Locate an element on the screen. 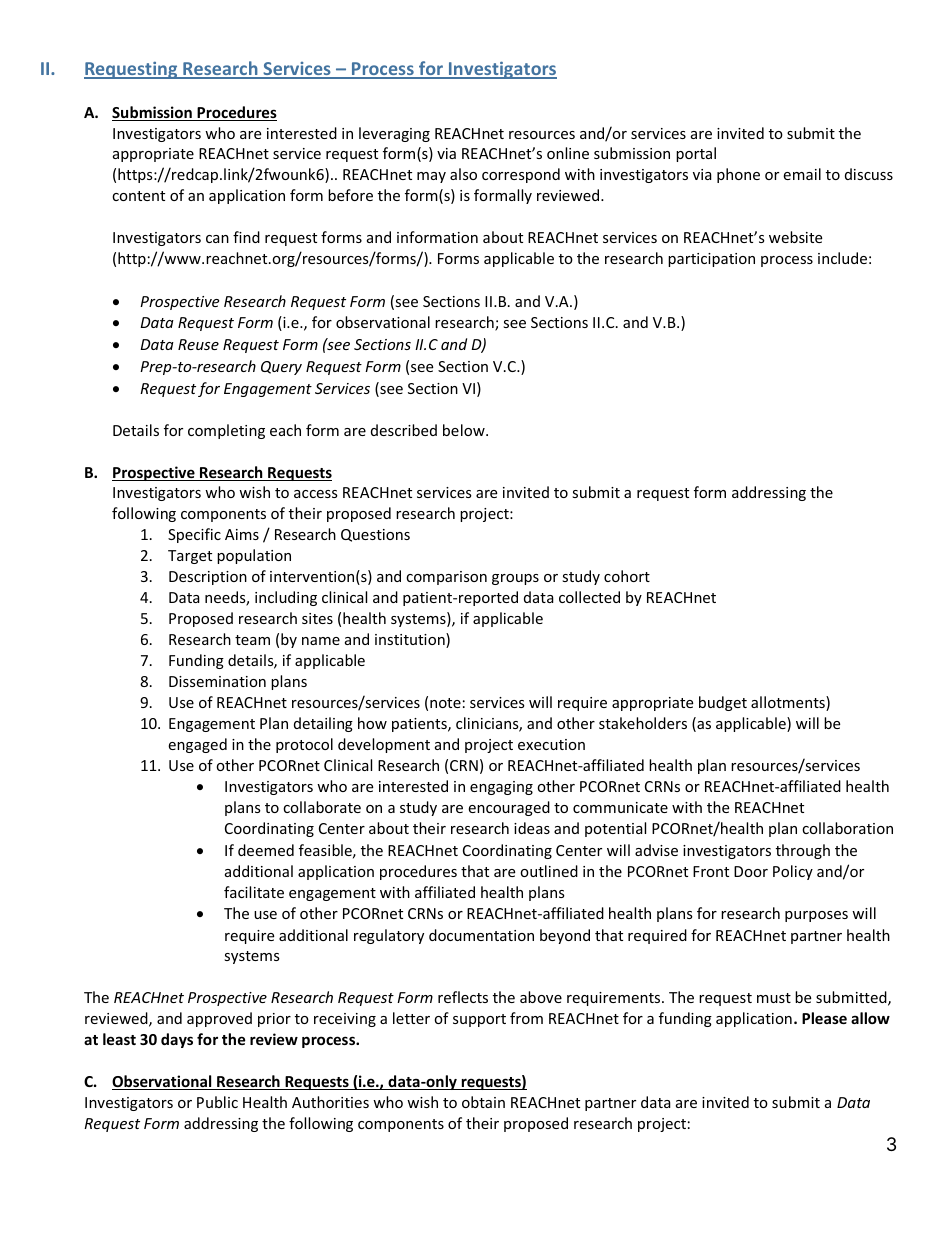 Image resolution: width=952 pixels, height=1233 pixels. Public is located at coordinates (217, 1102).
